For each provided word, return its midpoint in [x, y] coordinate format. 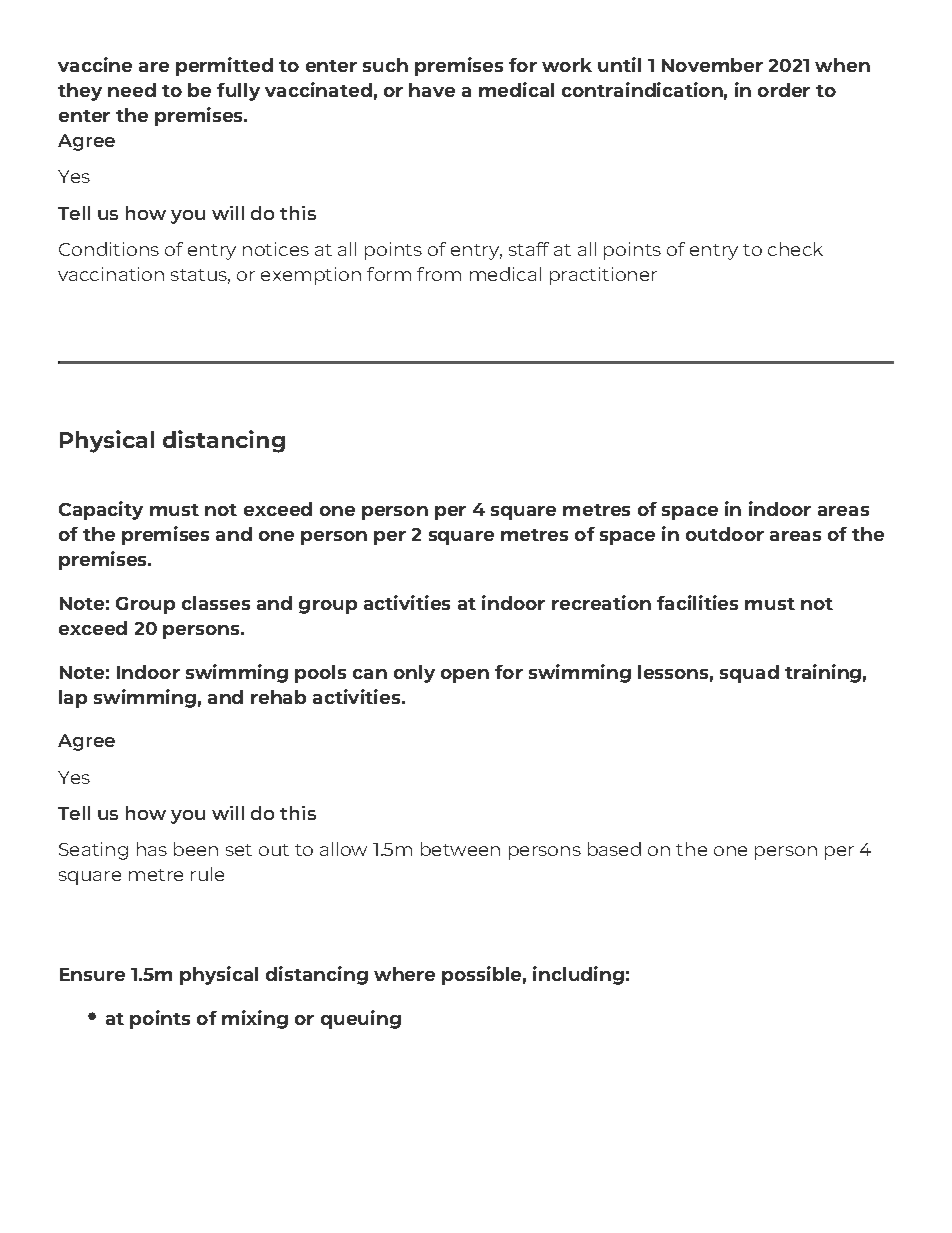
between [460, 849]
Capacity [101, 510]
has [152, 849]
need [132, 90]
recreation [601, 602]
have [432, 90]
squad [749, 674]
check [795, 249]
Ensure [92, 974]
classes [216, 603]
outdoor [725, 534]
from [439, 274]
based [614, 849]
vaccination [111, 274]
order [784, 90]
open [465, 676]
